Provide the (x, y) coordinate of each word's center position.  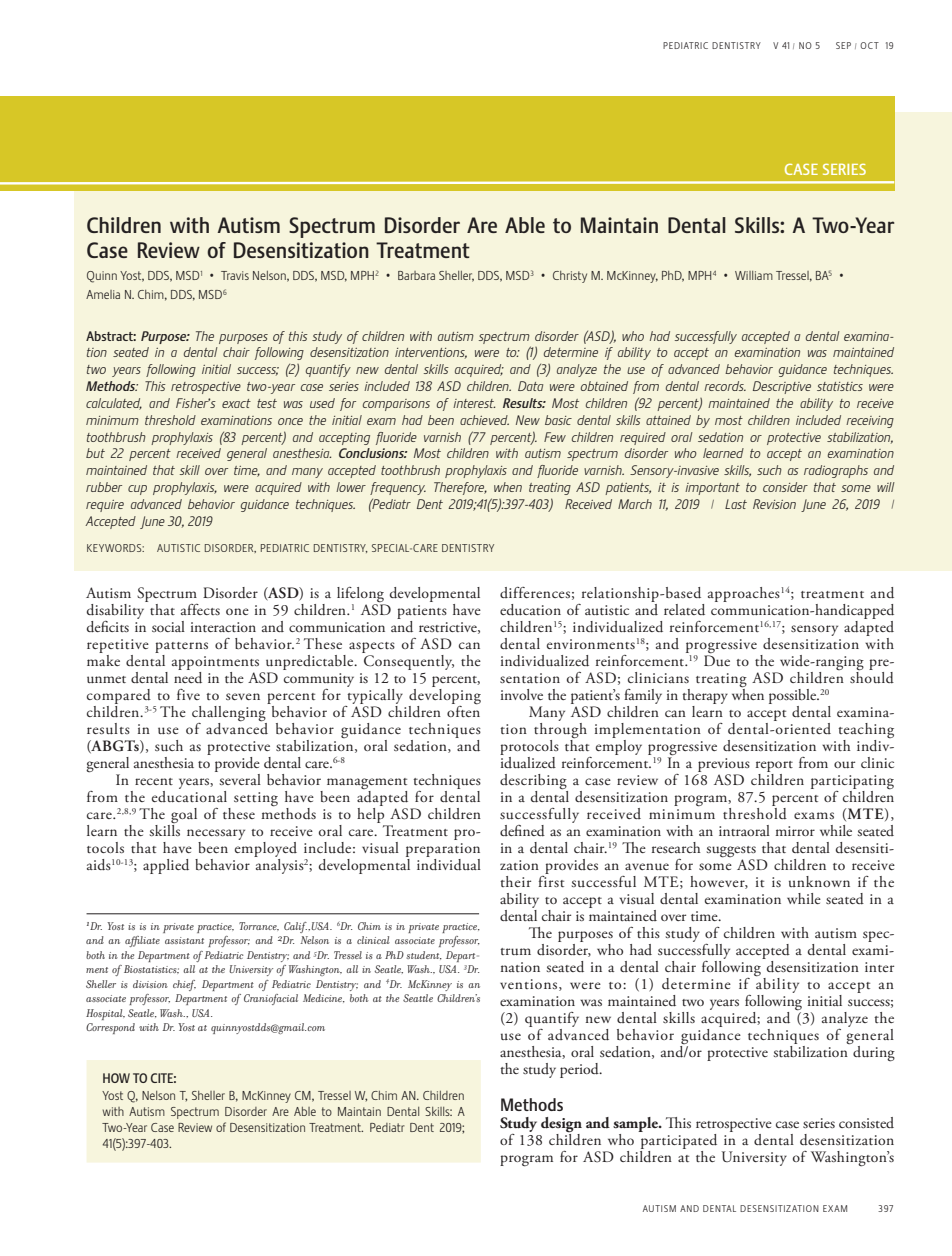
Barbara (416, 275)
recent (154, 781)
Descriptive (782, 387)
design (561, 1126)
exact (236, 403)
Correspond (110, 1028)
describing (534, 783)
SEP (843, 45)
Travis (235, 275)
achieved (484, 420)
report (774, 768)
